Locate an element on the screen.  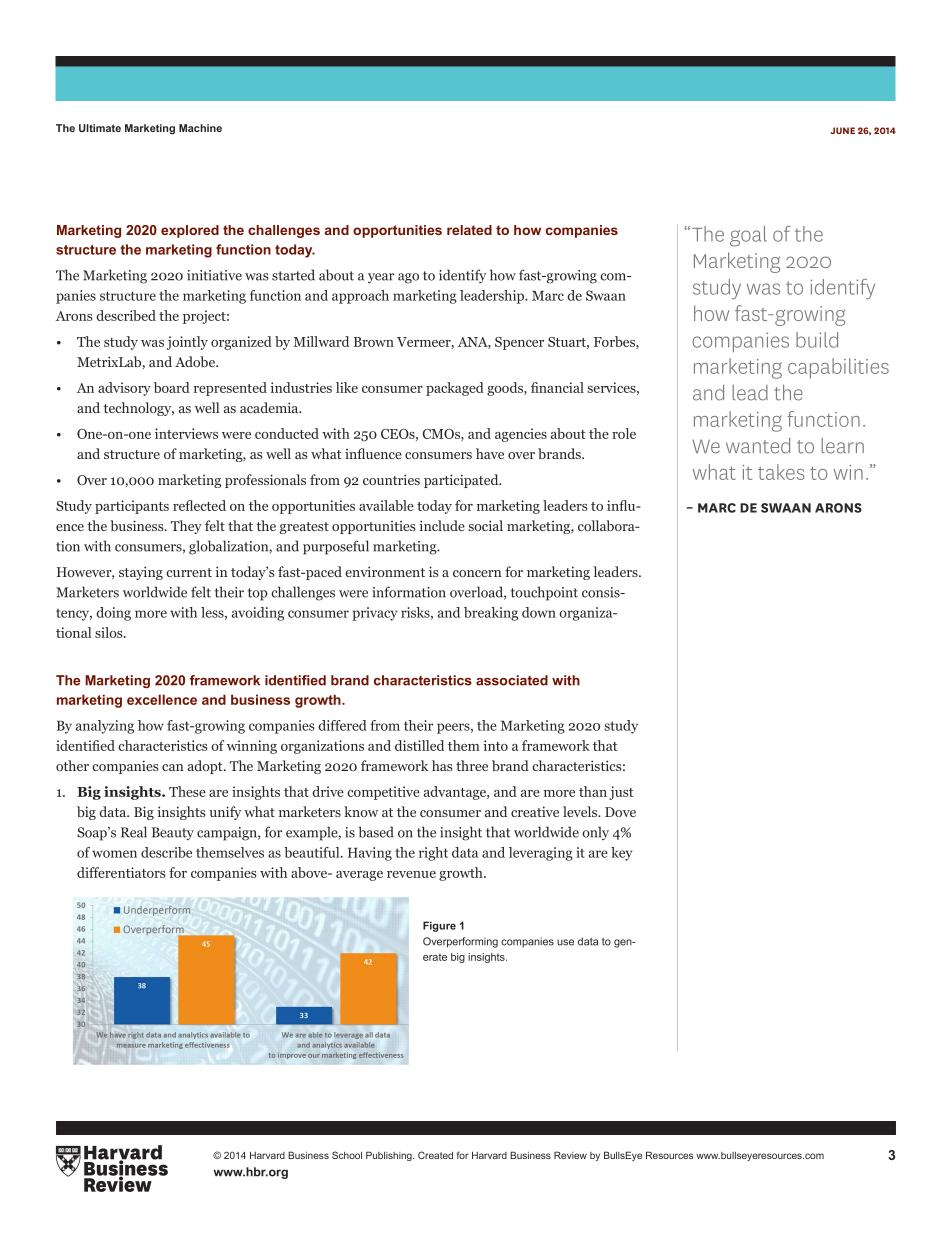
key is located at coordinates (621, 854).
